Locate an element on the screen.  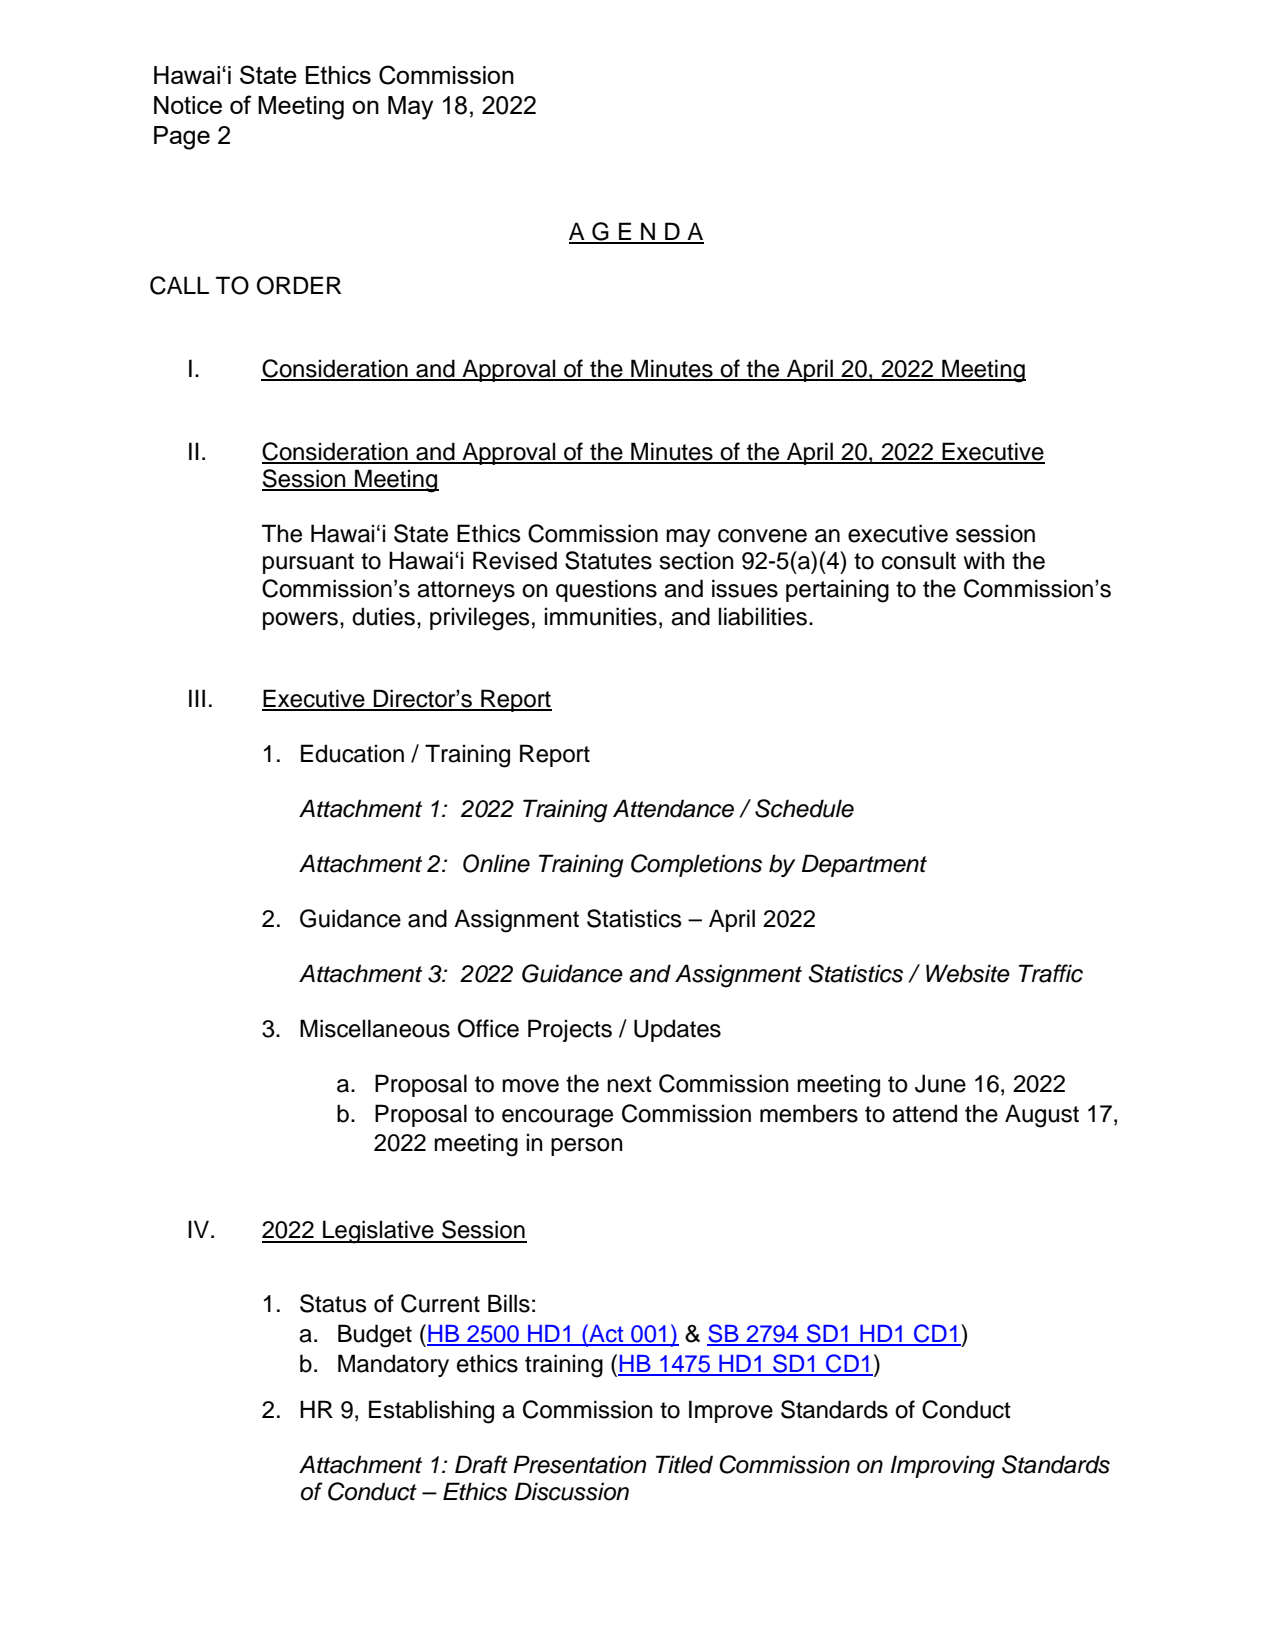
Page is located at coordinates (182, 138).
